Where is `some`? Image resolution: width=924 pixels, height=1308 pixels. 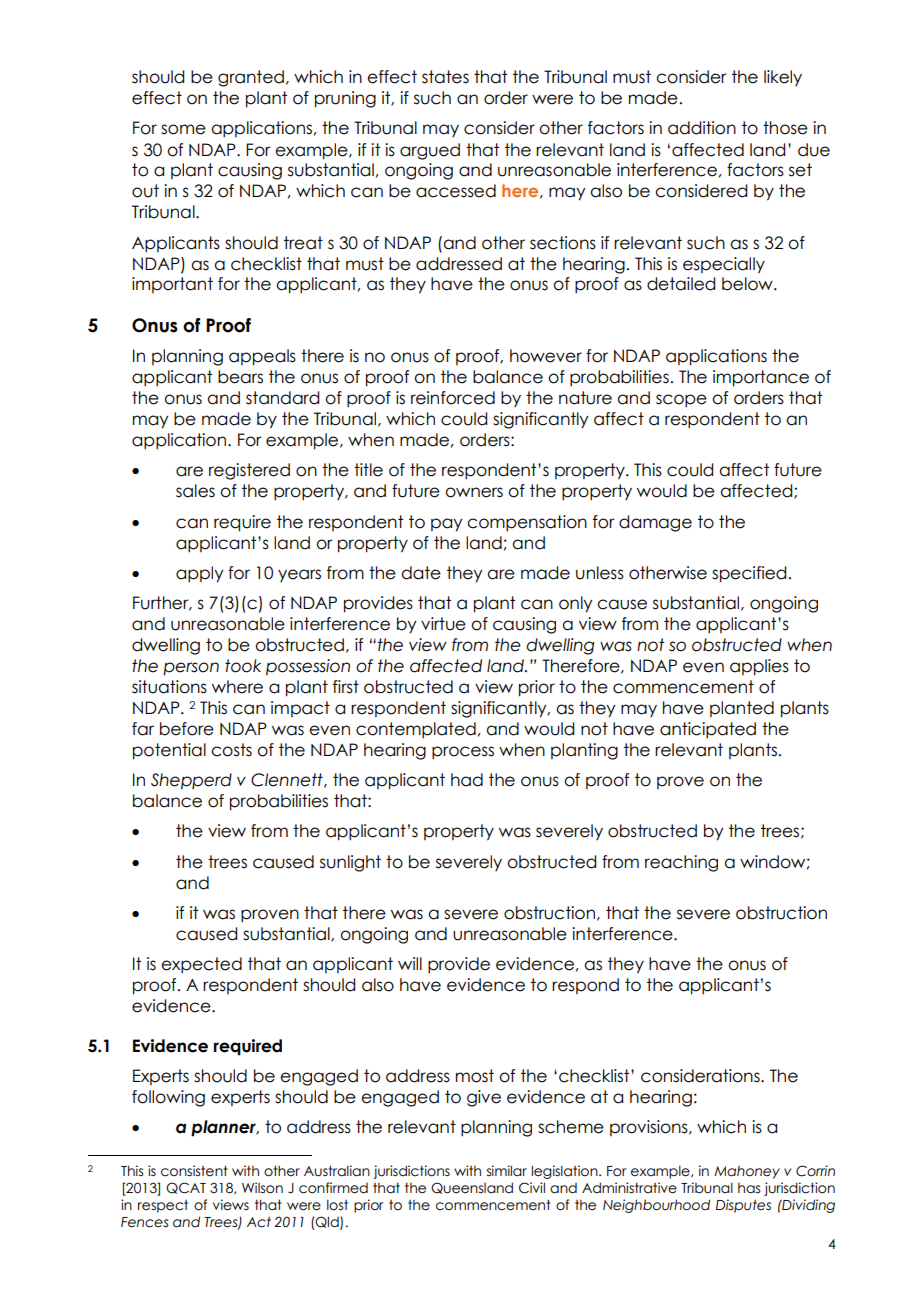 some is located at coordinates (183, 129).
